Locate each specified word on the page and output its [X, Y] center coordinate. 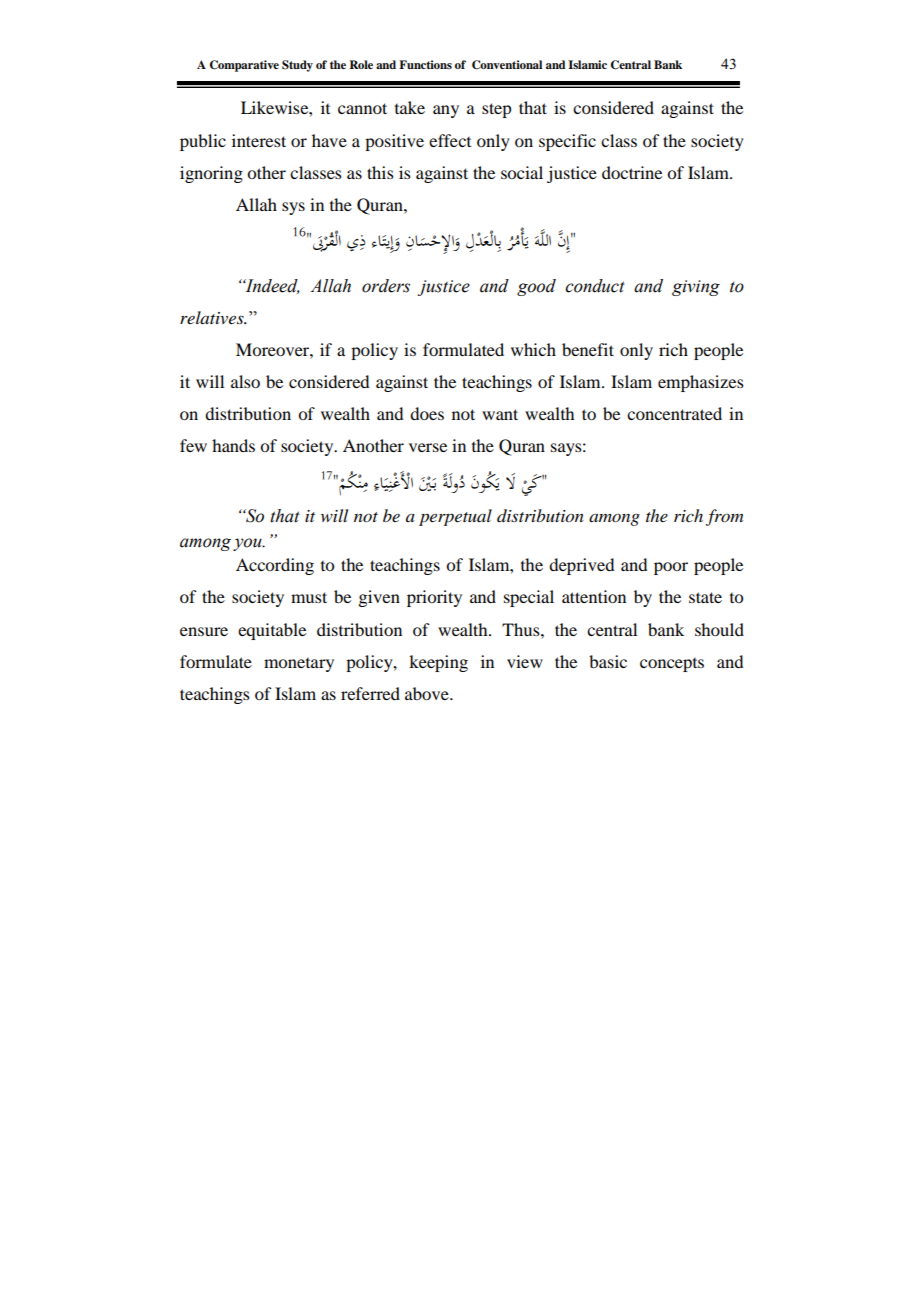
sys [293, 208]
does [427, 413]
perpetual [455, 517]
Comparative [244, 66]
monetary [299, 665]
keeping [438, 663]
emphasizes [701, 383]
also [245, 381]
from [724, 517]
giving [696, 288]
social [522, 172]
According [275, 566]
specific [567, 142]
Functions [425, 64]
